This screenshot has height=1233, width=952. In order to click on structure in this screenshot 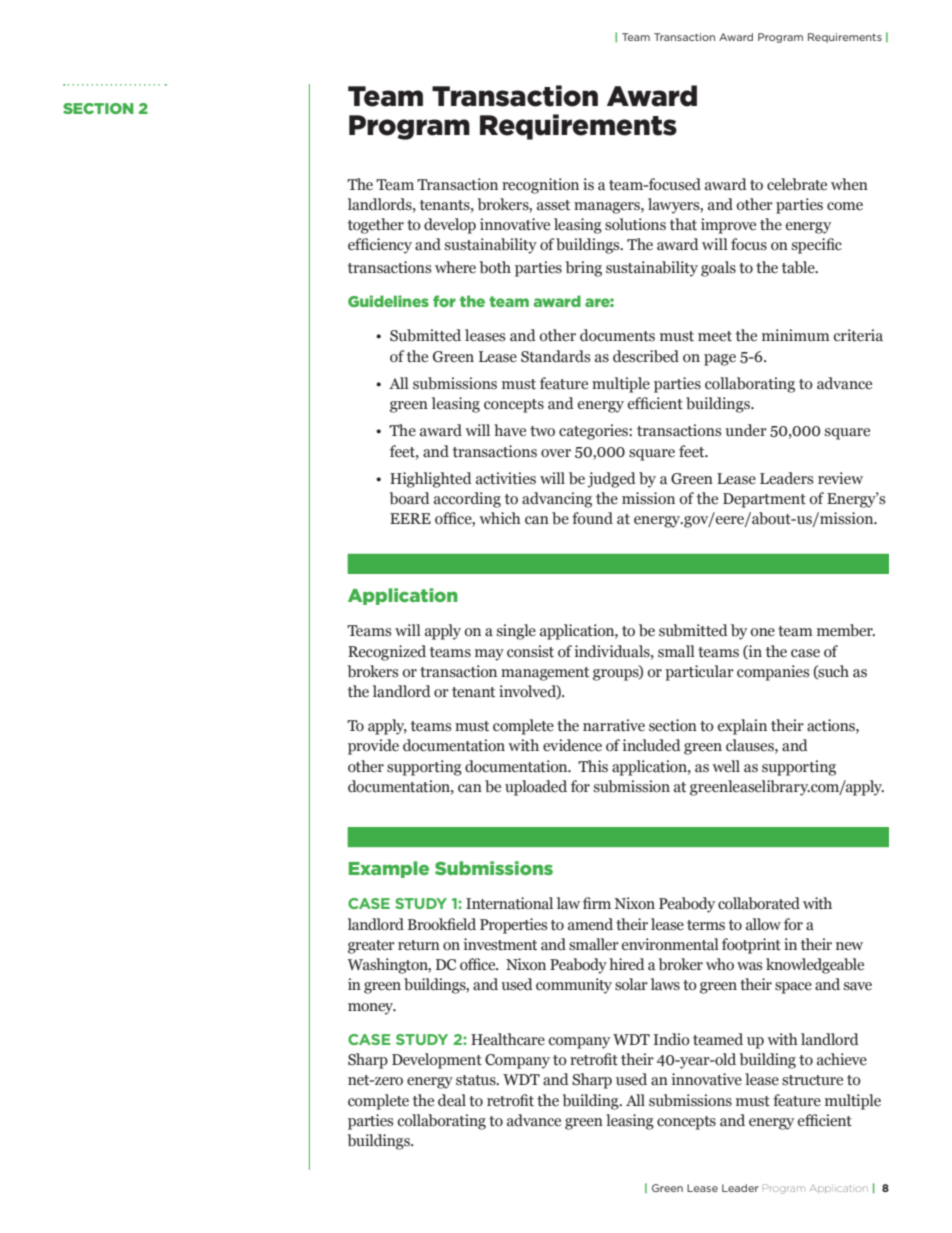, I will do `click(812, 1080)`.
